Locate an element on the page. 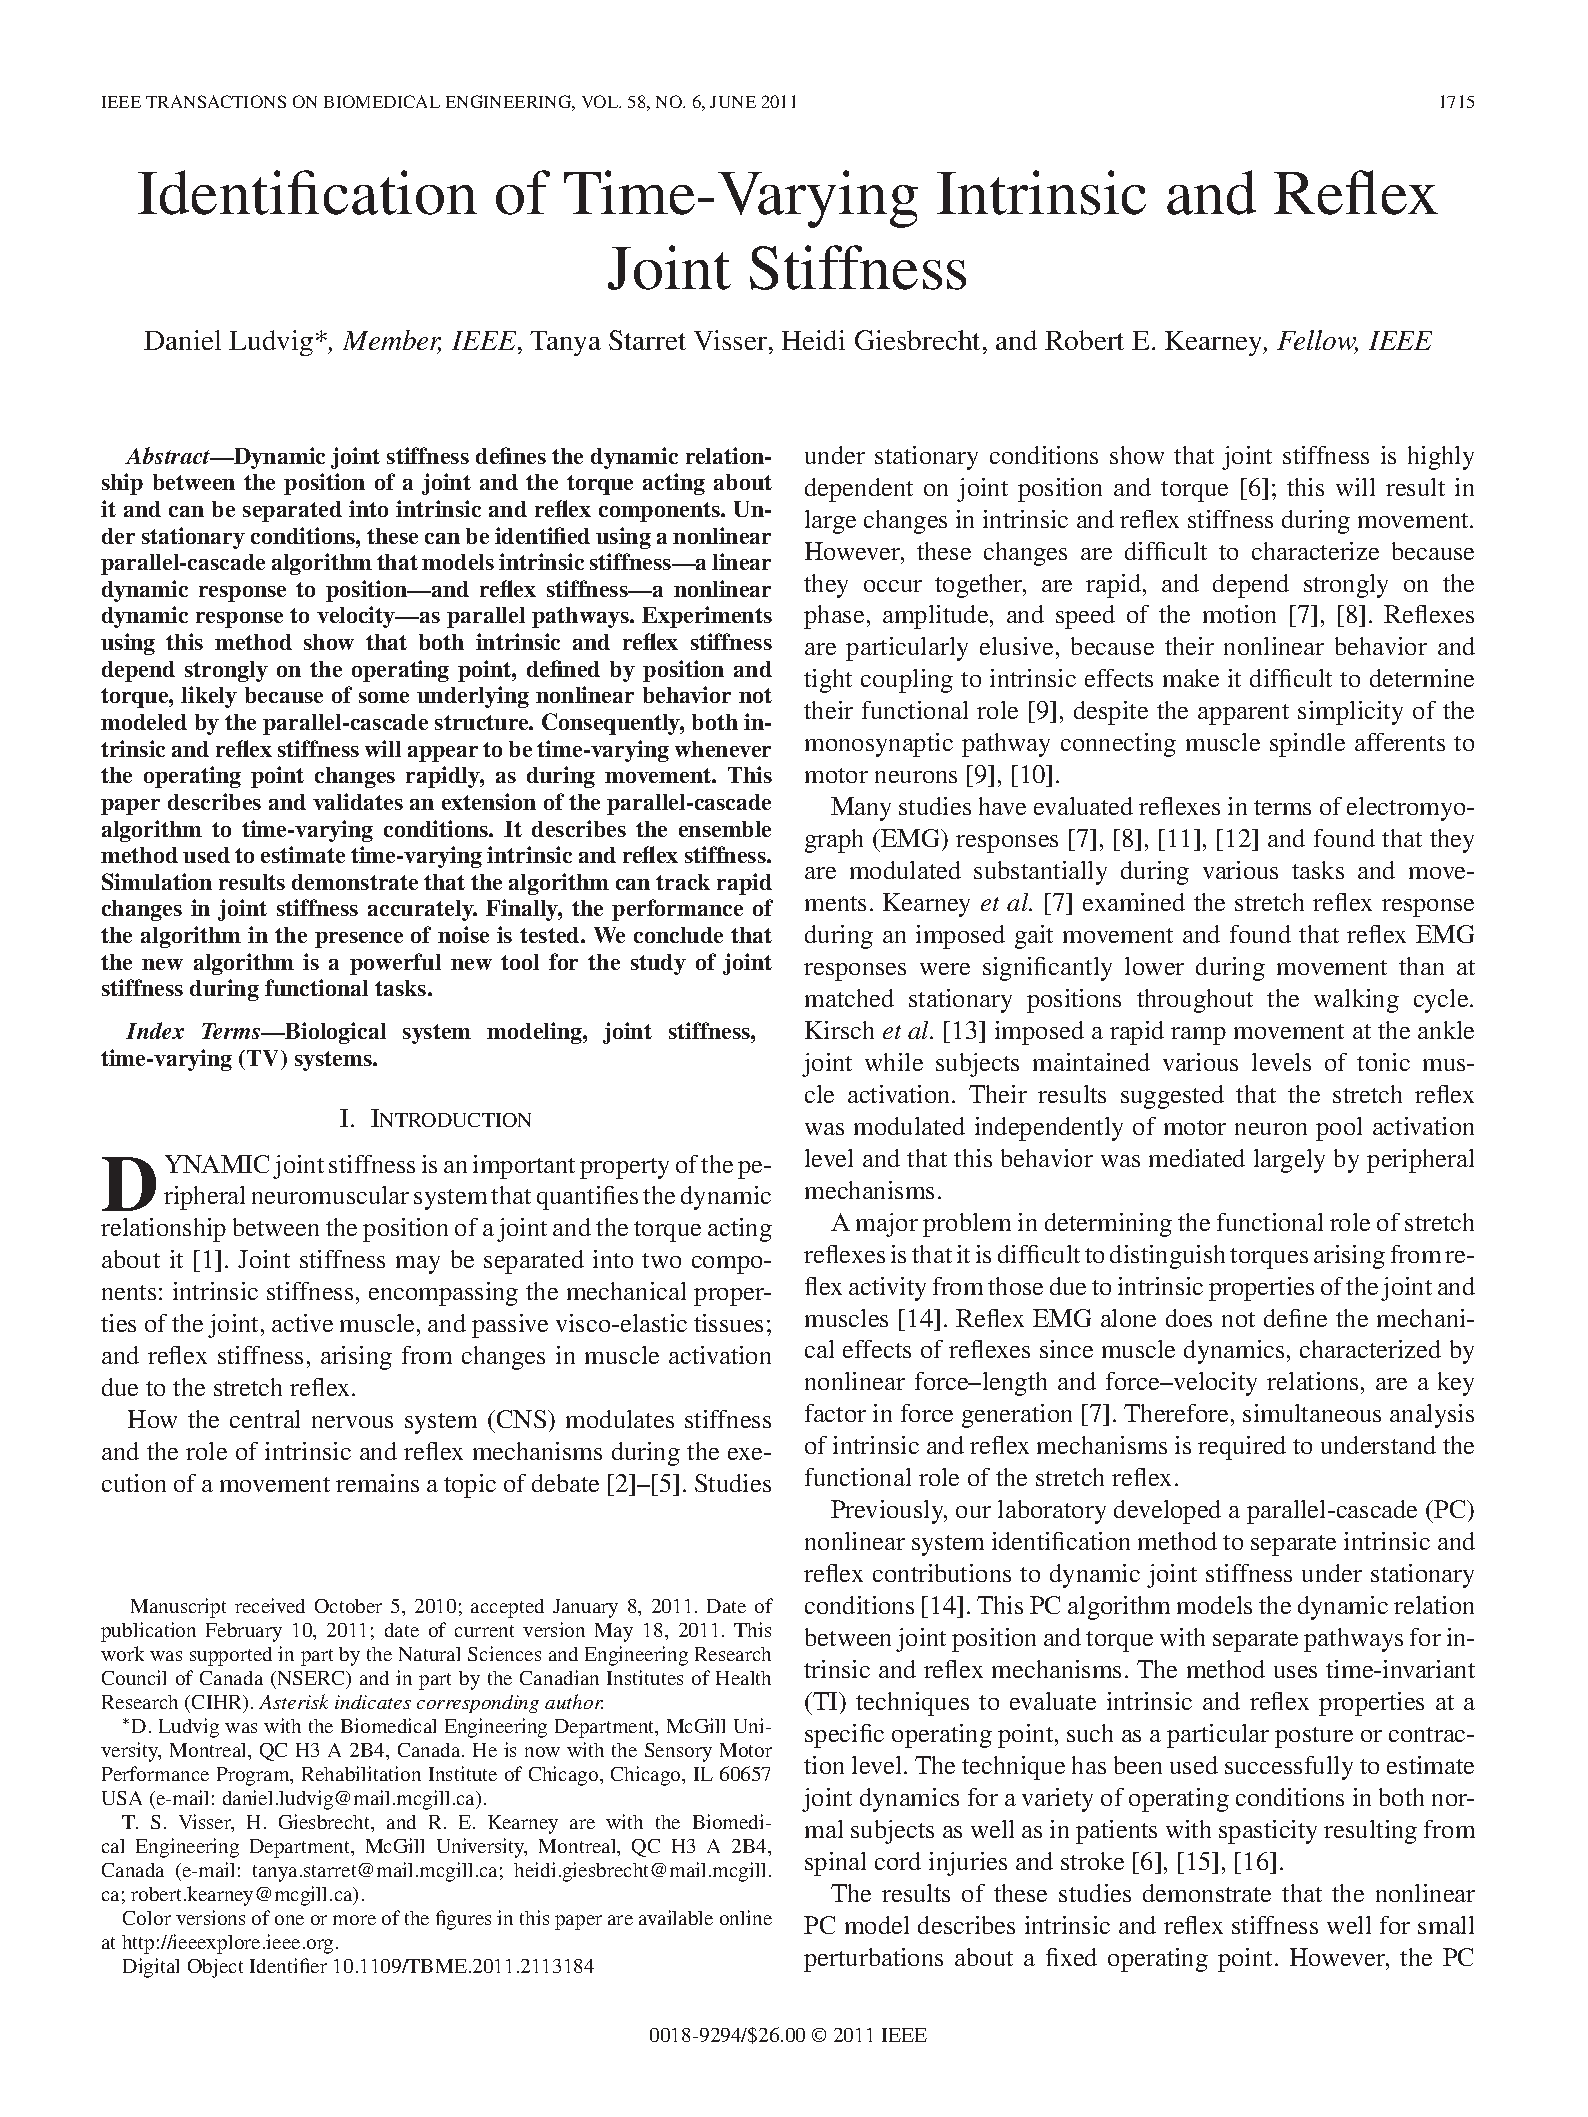  Member is located at coordinates (392, 342).
